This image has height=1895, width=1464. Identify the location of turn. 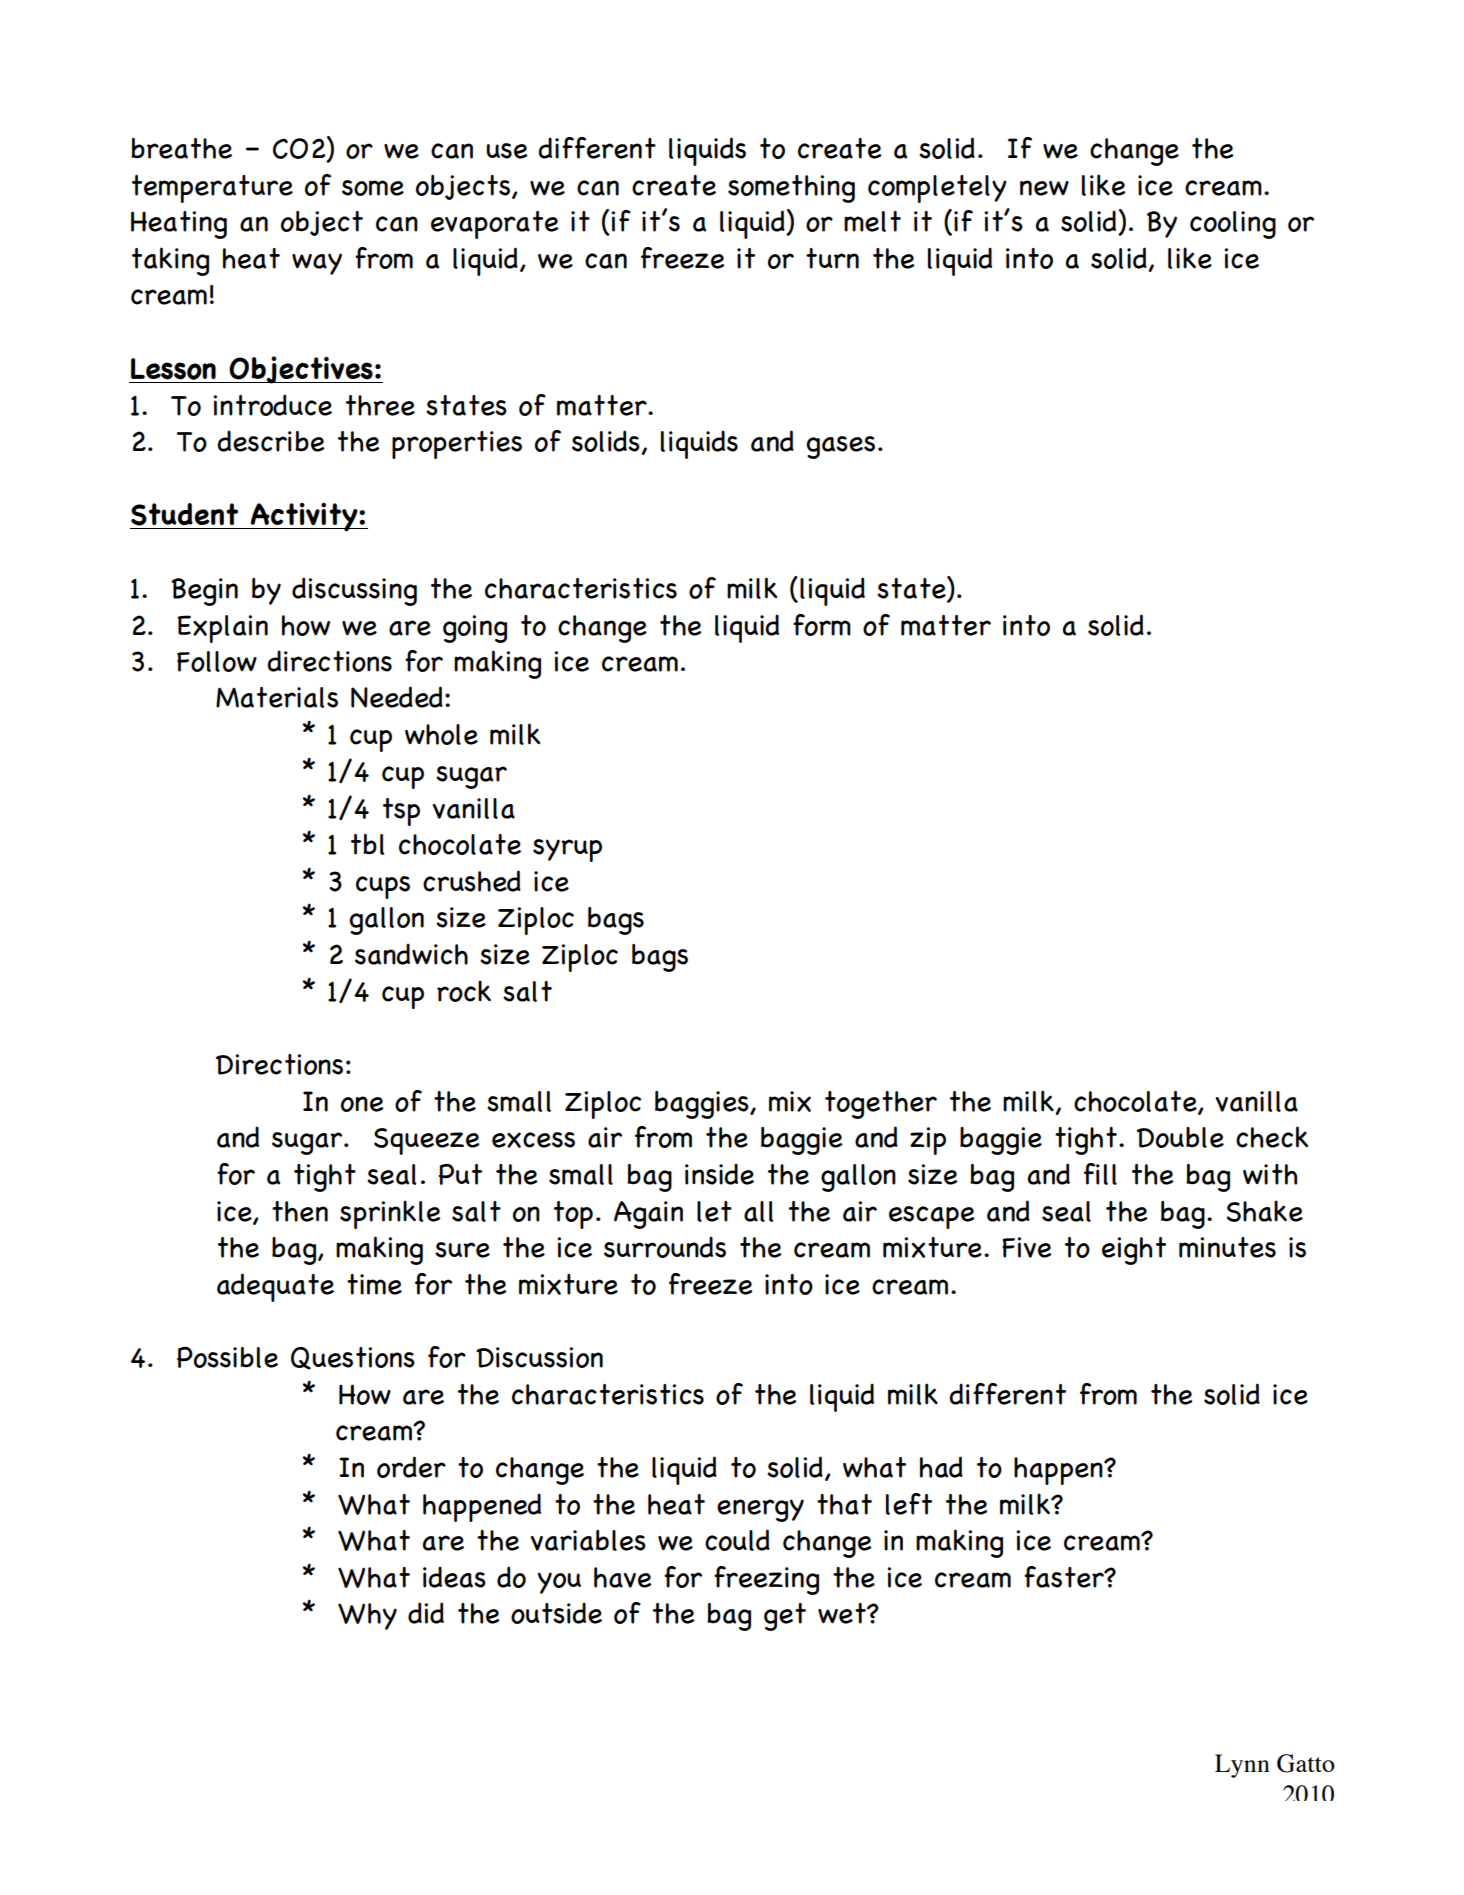
(832, 258).
